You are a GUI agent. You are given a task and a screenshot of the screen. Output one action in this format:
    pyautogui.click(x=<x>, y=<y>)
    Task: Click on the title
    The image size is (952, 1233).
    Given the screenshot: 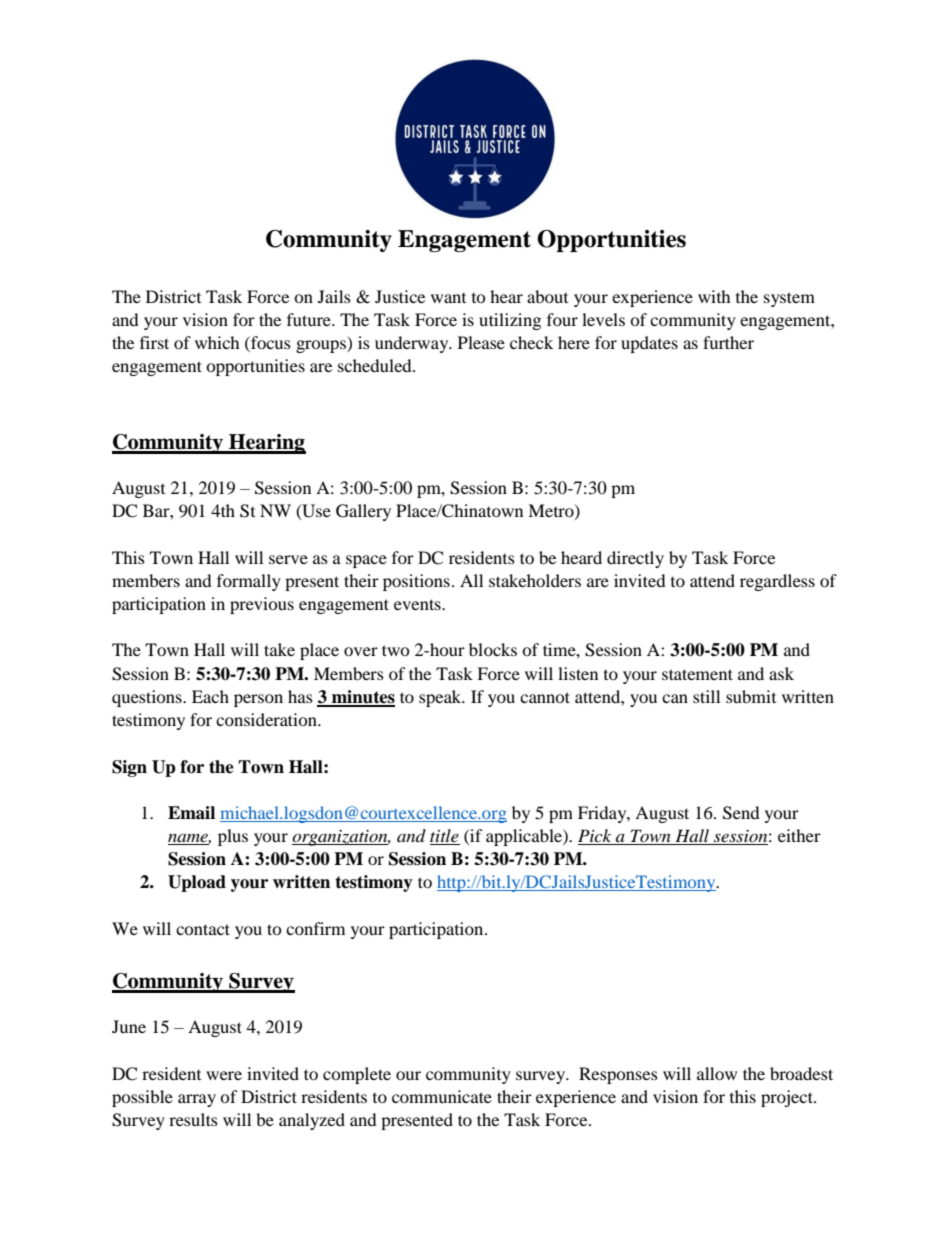 What is the action you would take?
    pyautogui.click(x=445, y=837)
